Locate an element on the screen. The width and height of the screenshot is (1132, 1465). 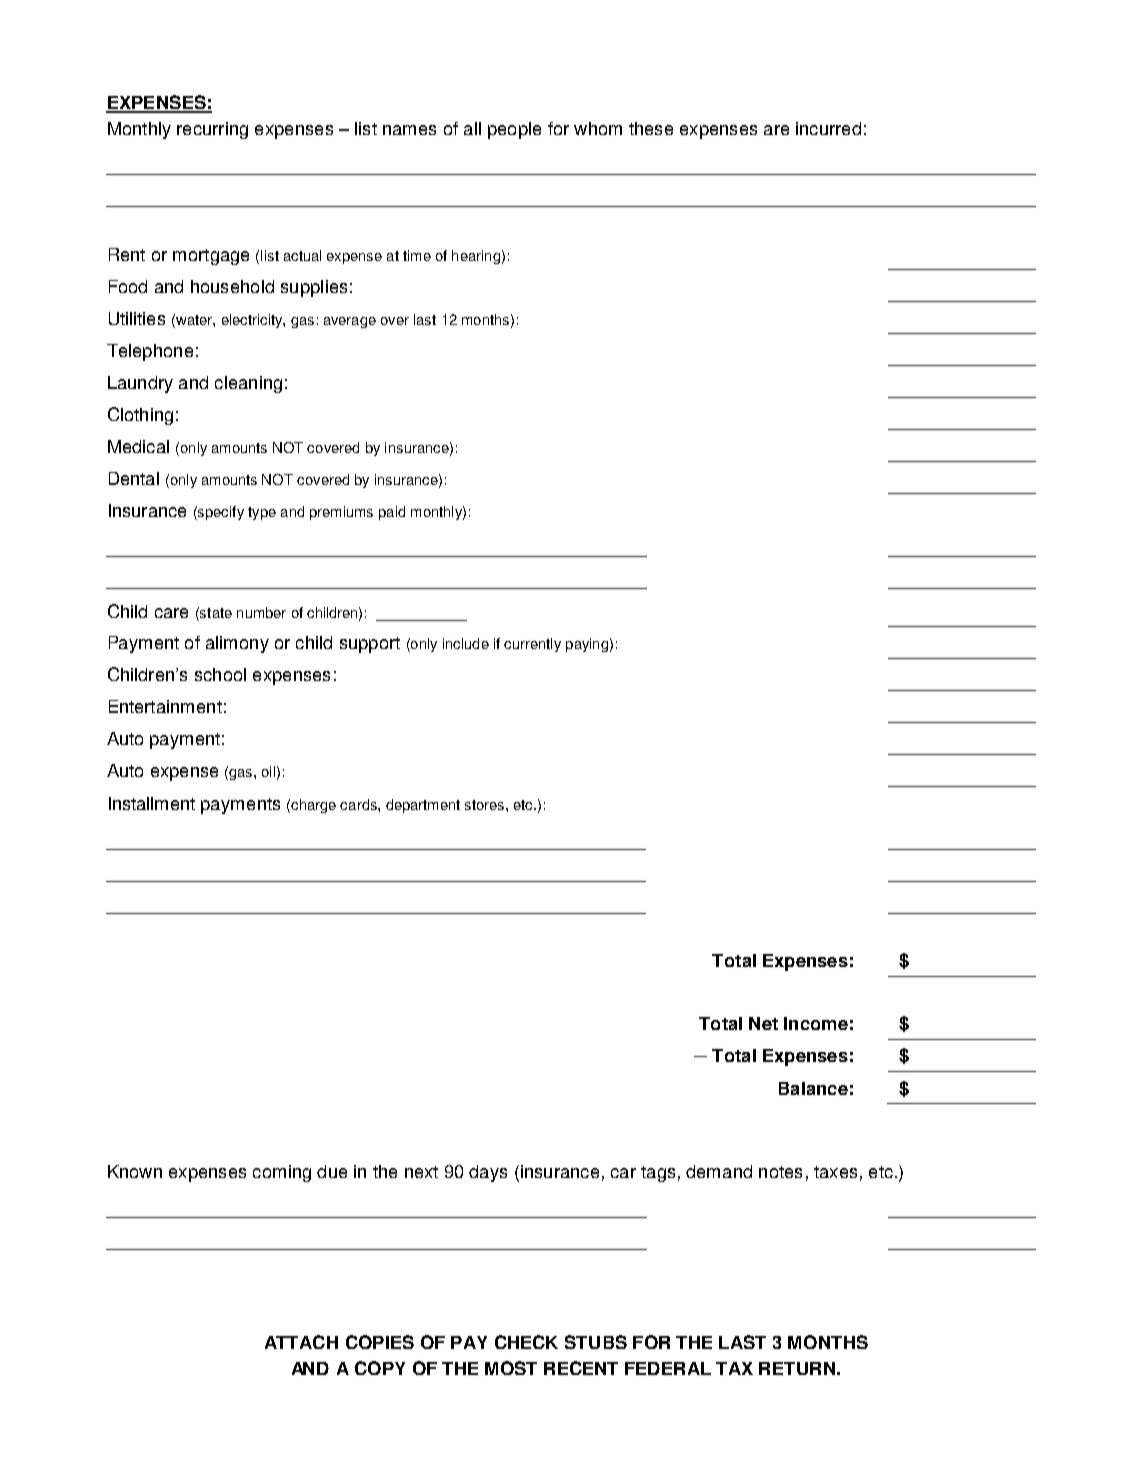
recurring is located at coordinates (212, 130).
